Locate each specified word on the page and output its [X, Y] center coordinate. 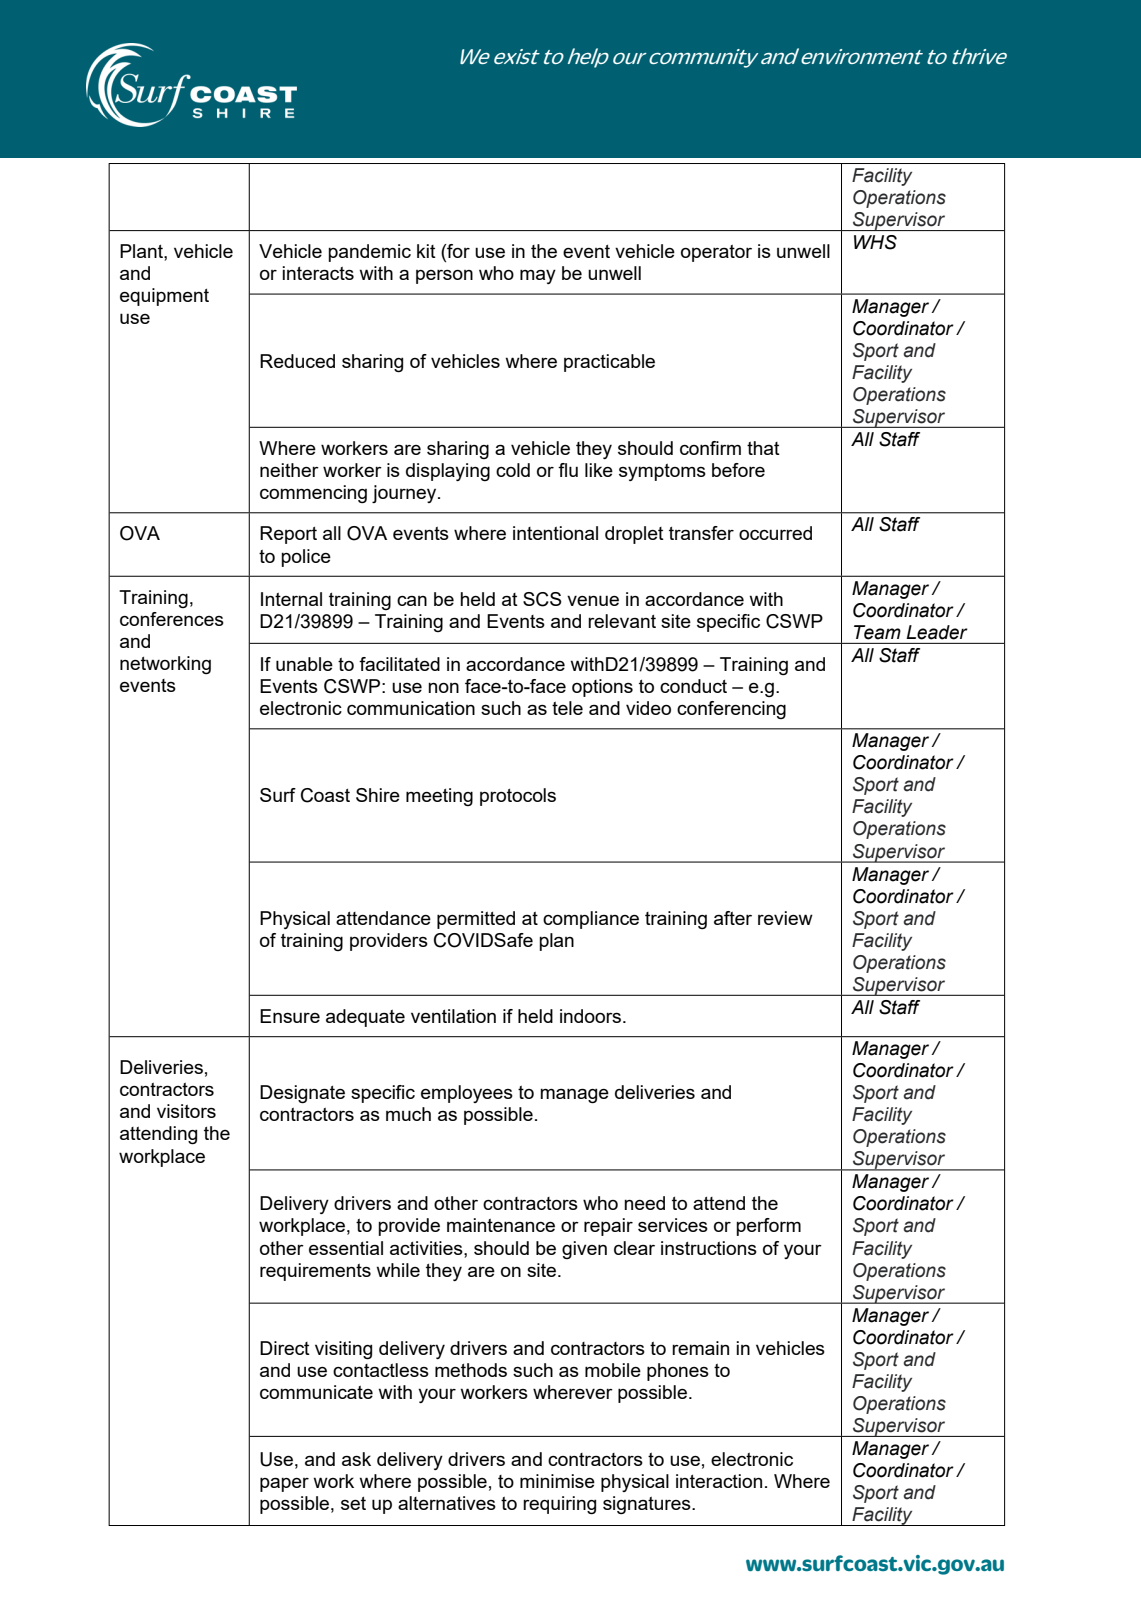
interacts [318, 273]
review [785, 918]
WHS [875, 242]
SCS [542, 599]
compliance [591, 920]
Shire [378, 795]
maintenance [501, 1225]
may [538, 276]
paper [284, 1484]
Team [877, 632]
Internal [291, 599]
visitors [186, 1111]
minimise [557, 1481]
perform [768, 1227]
